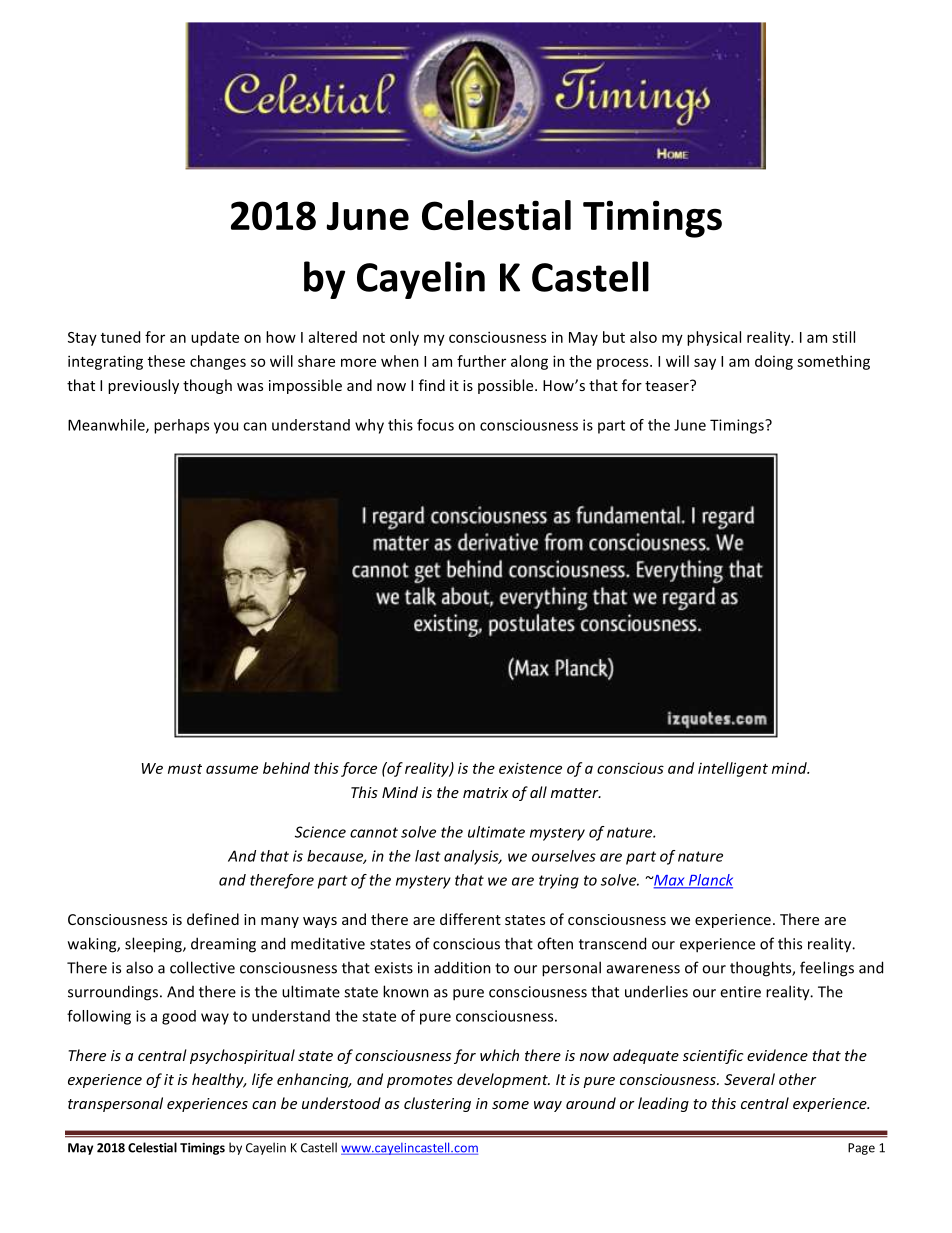 This screenshot has height=1233, width=952. Describe the element at coordinates (202, 967) in the screenshot. I see `collective` at that location.
